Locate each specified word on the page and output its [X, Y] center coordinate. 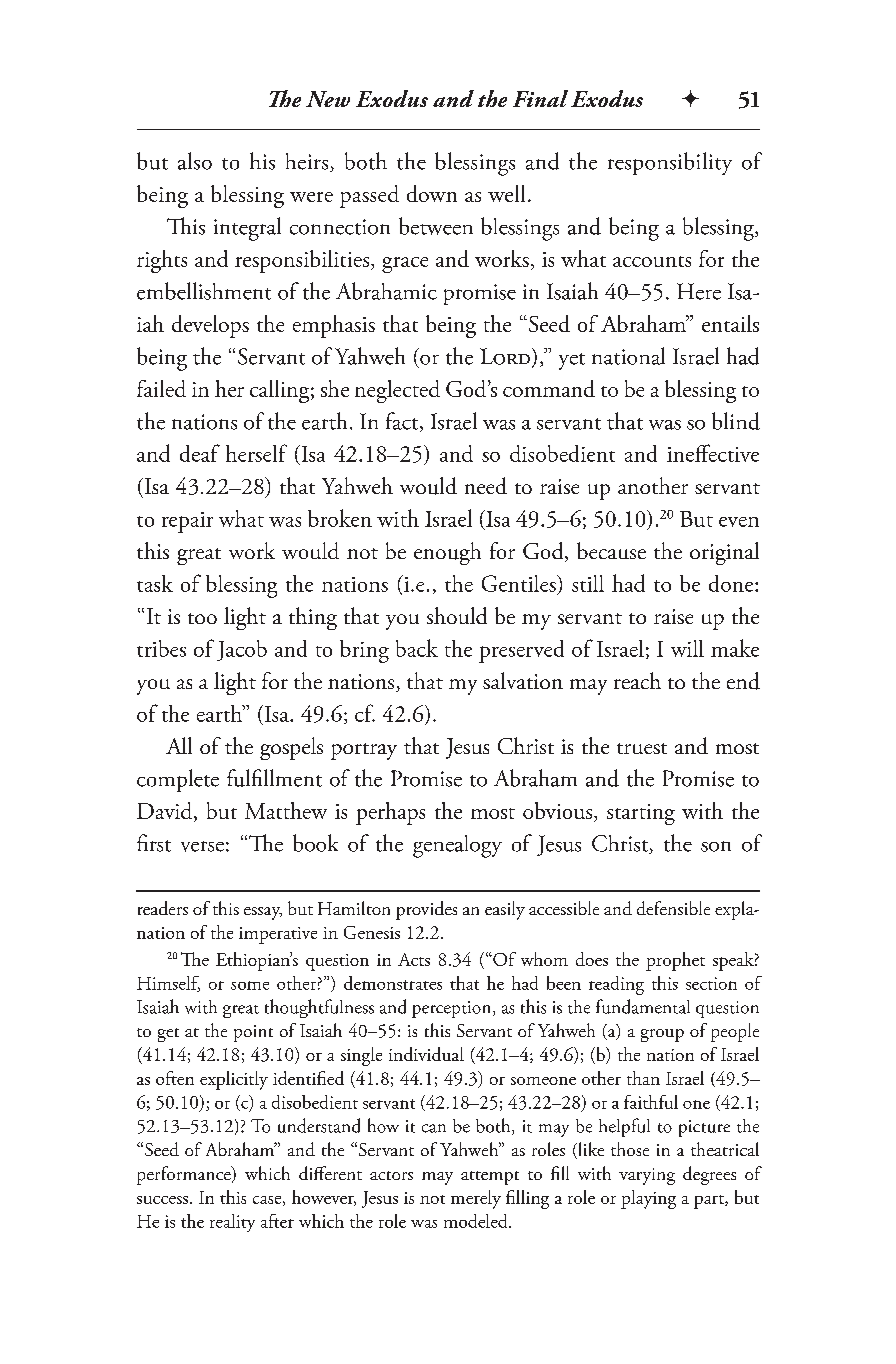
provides [426, 910]
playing [648, 1199]
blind [736, 421]
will [687, 648]
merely [476, 1199]
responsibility [670, 163]
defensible [673, 908]
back [417, 648]
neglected [397, 391]
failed [161, 388]
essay [263, 913]
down [432, 193]
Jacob [242, 650]
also [195, 161]
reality [232, 1223]
